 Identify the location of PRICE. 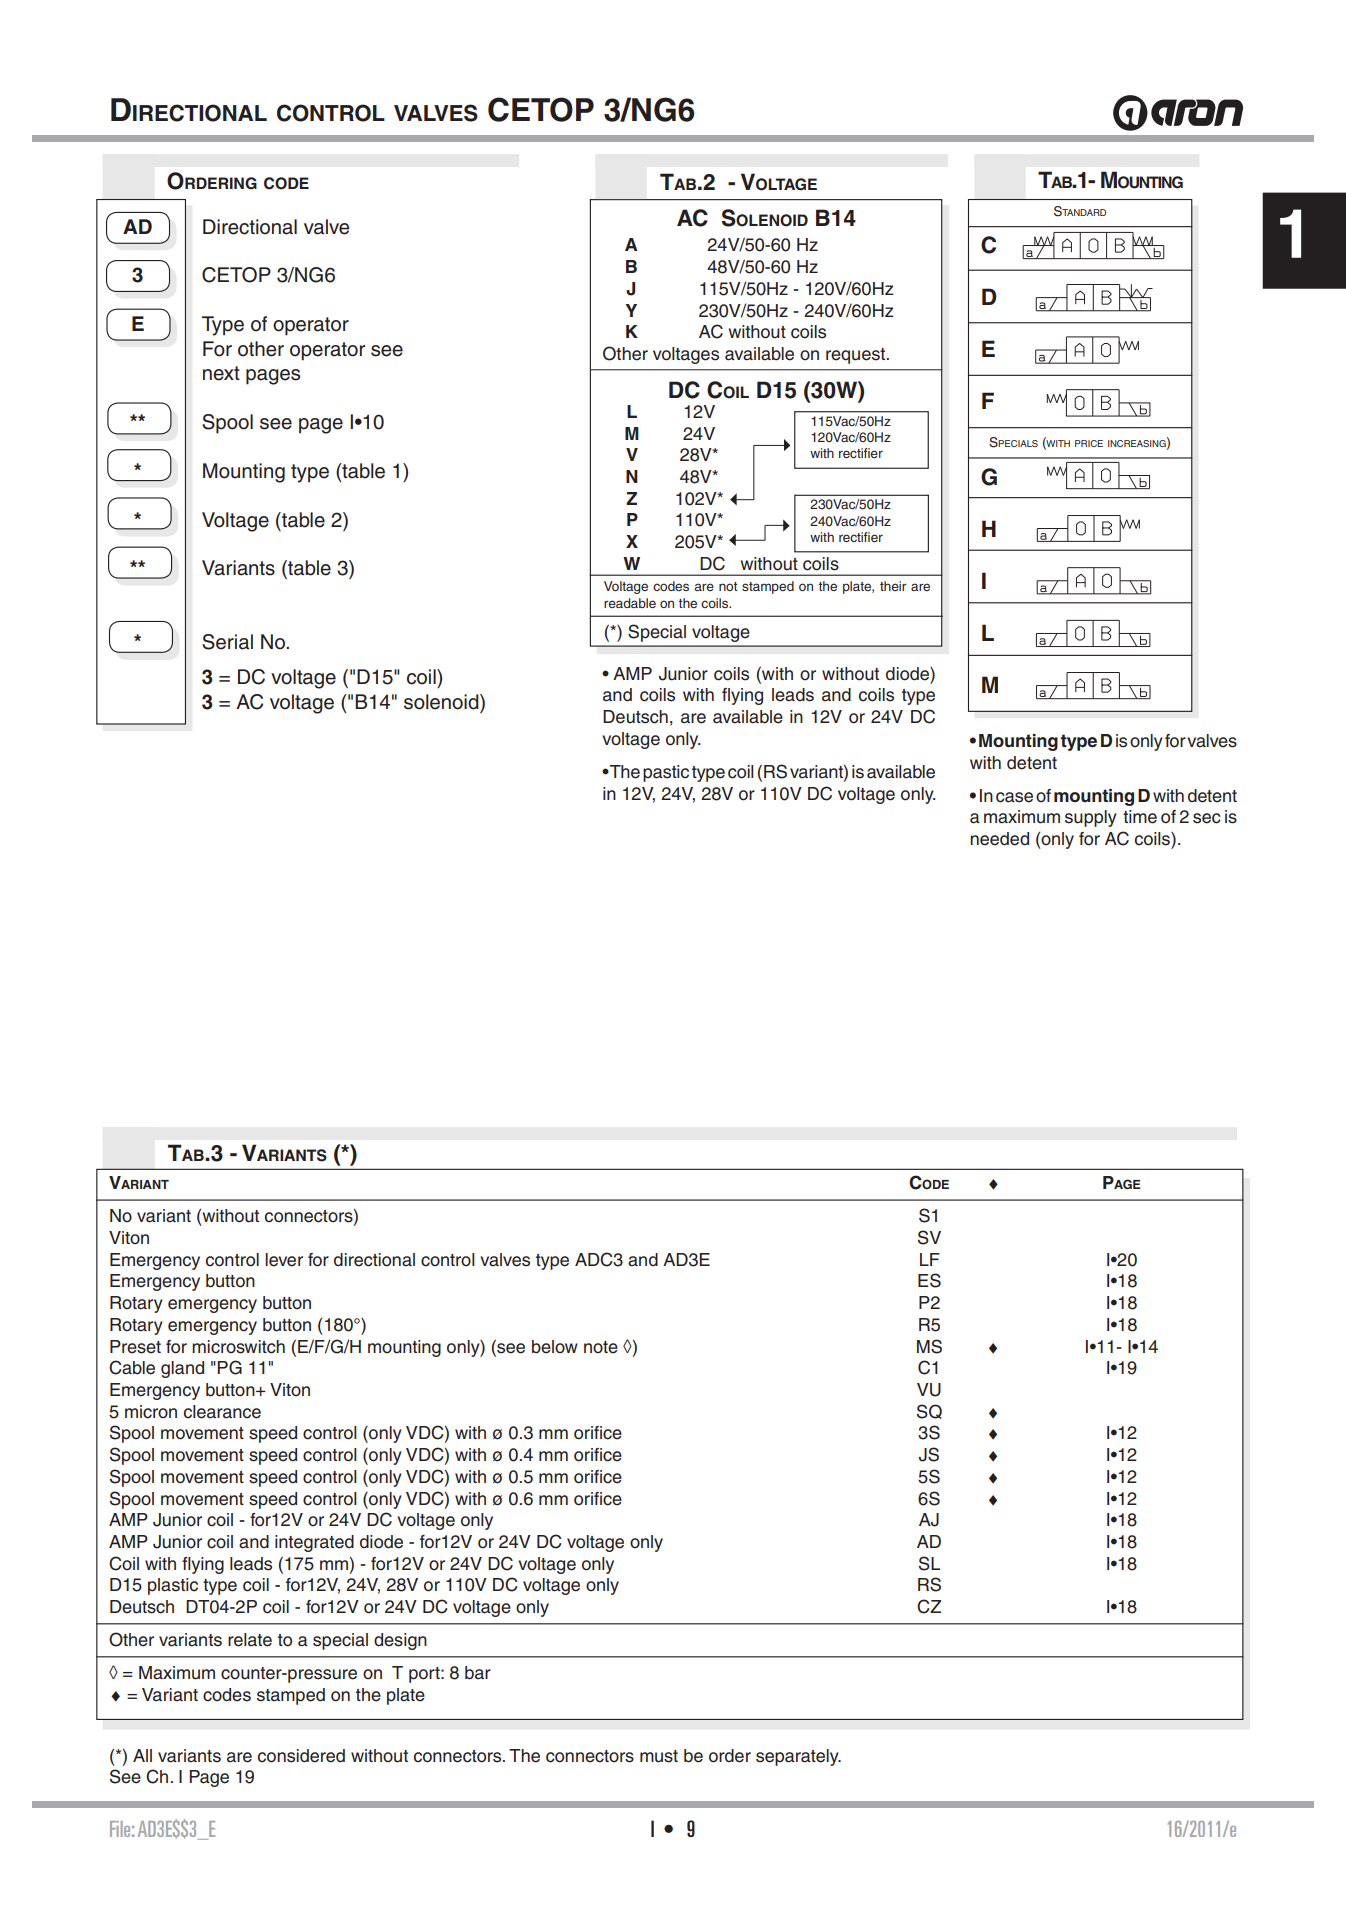
(1089, 443).
